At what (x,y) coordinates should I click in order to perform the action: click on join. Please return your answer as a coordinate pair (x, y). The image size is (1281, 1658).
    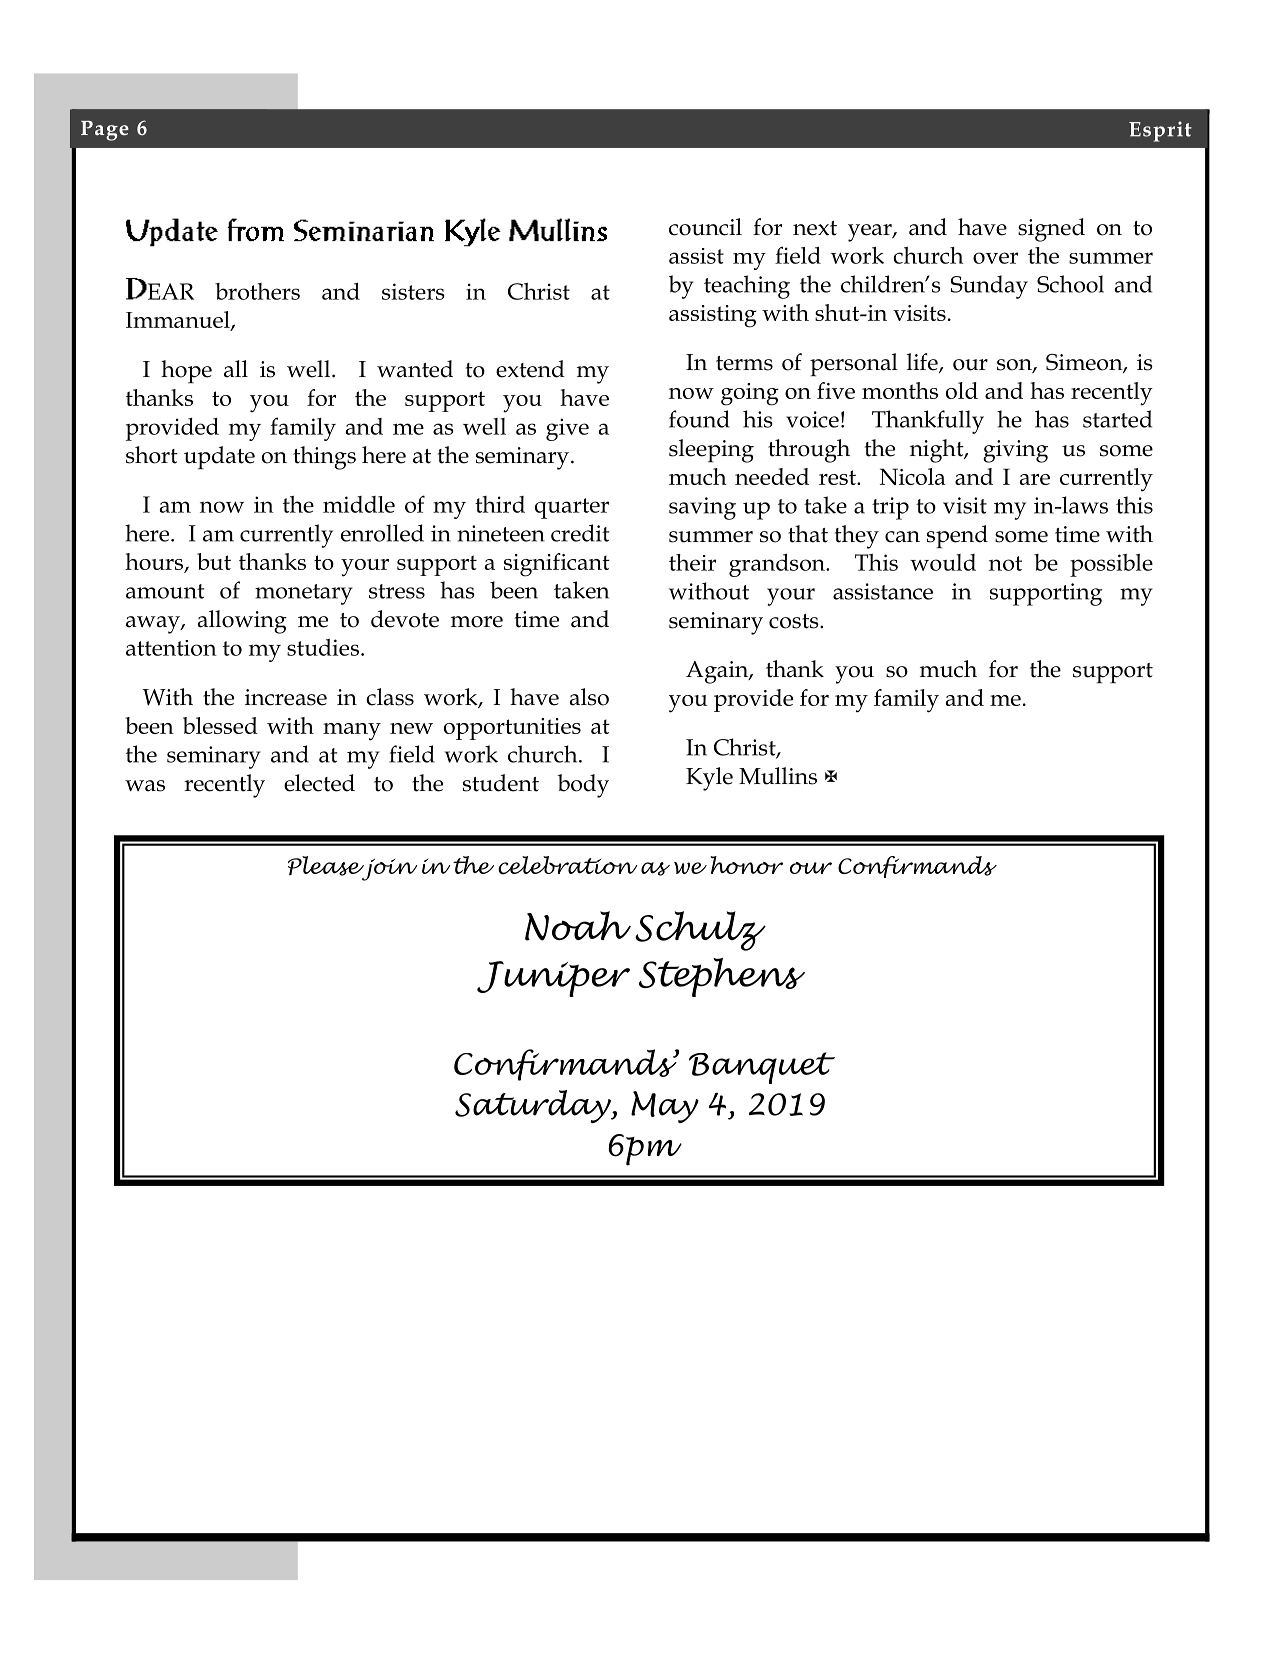
    Looking at the image, I should click on (388, 870).
